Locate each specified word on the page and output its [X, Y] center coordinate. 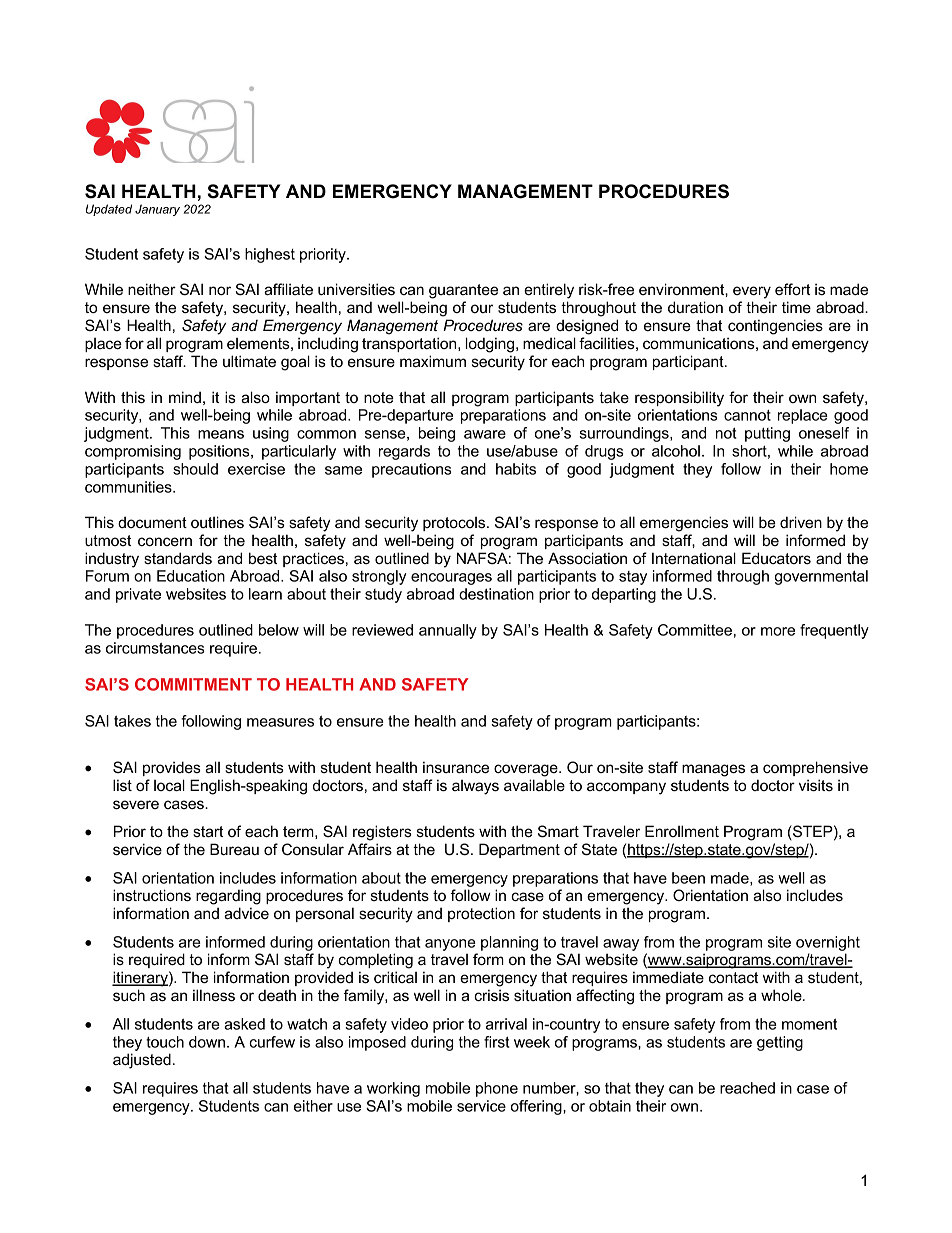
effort [792, 289]
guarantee [463, 291]
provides [172, 768]
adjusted [142, 1061]
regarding [228, 897]
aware [485, 434]
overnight [828, 943]
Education [191, 576]
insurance [456, 767]
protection [481, 914]
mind [185, 397]
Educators [776, 558]
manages [713, 770]
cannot [747, 415]
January [157, 210]
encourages [451, 579]
